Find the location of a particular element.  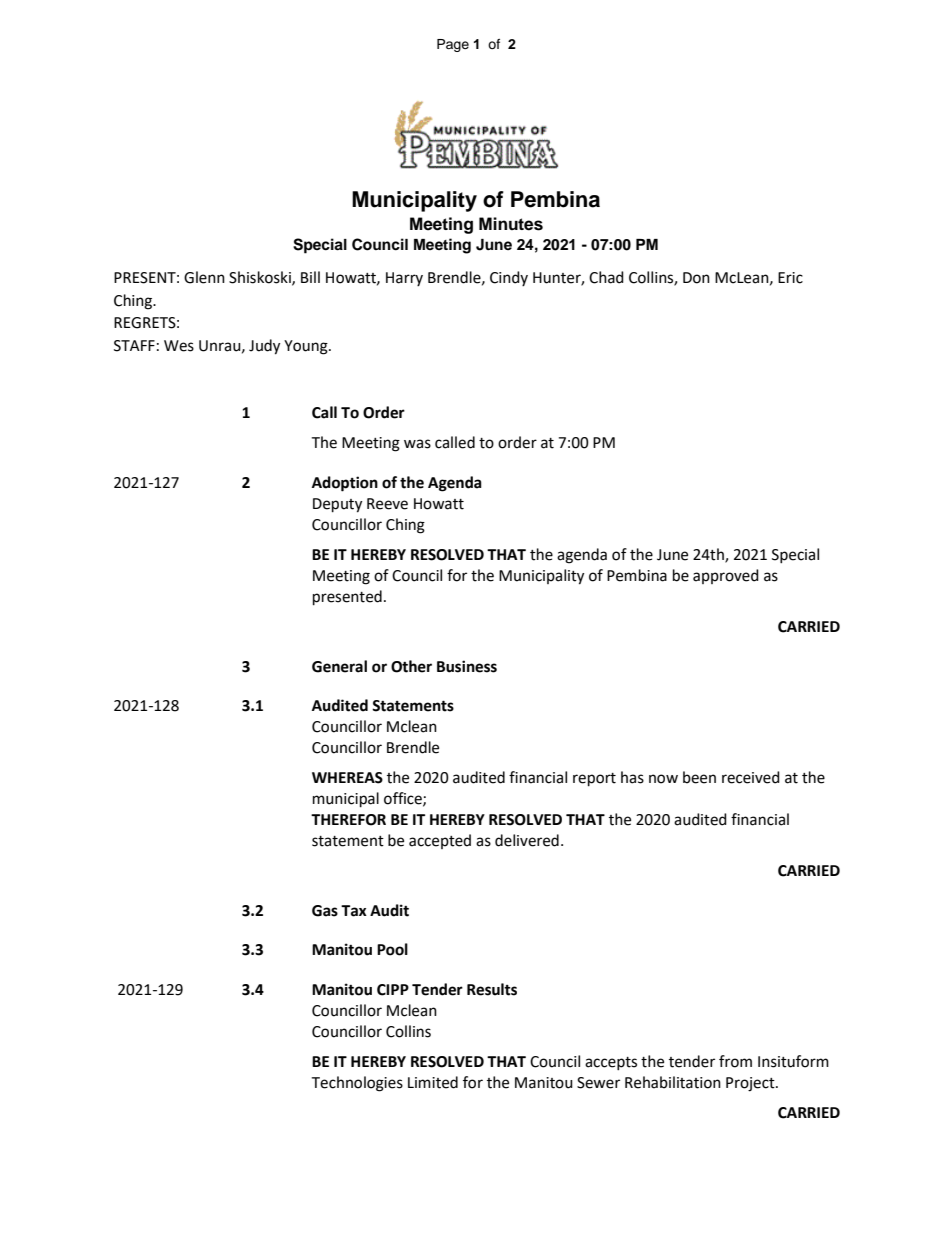

from is located at coordinates (735, 1061).
